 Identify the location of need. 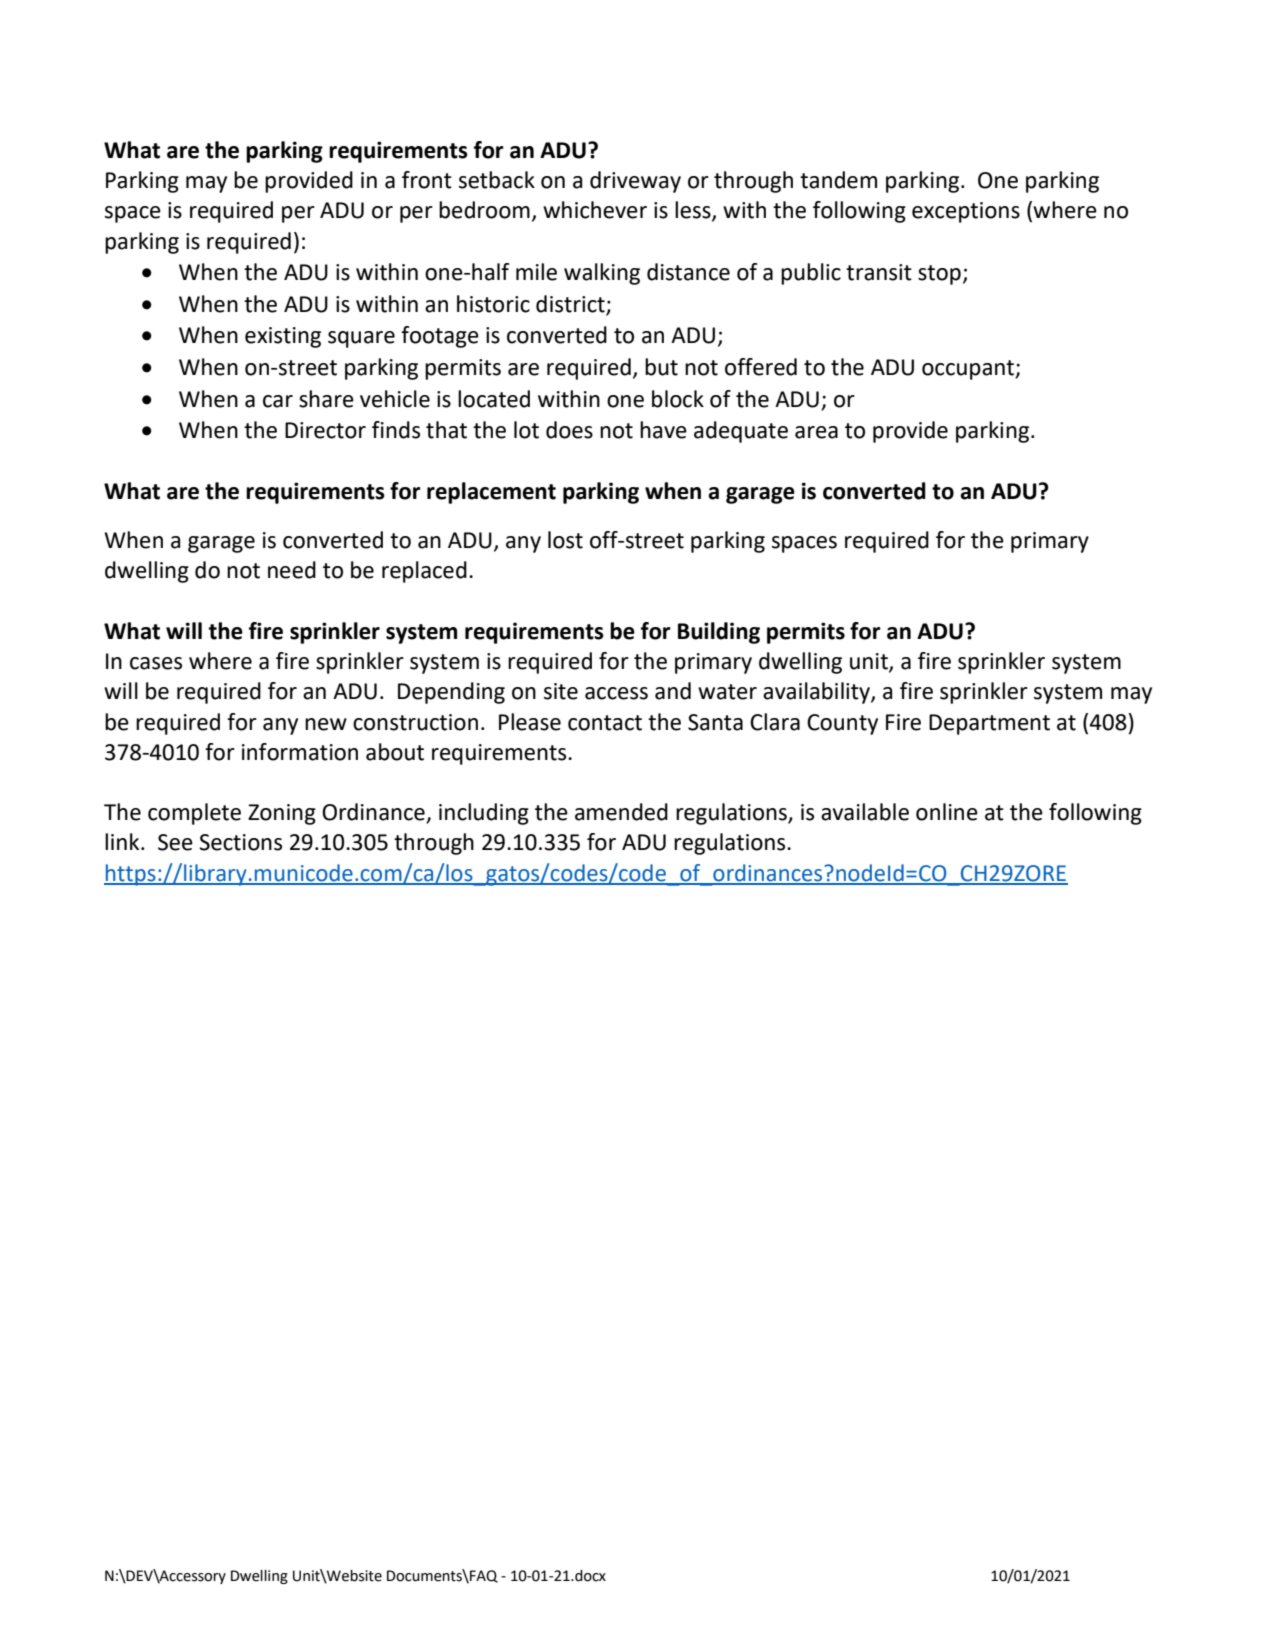
(292, 570).
